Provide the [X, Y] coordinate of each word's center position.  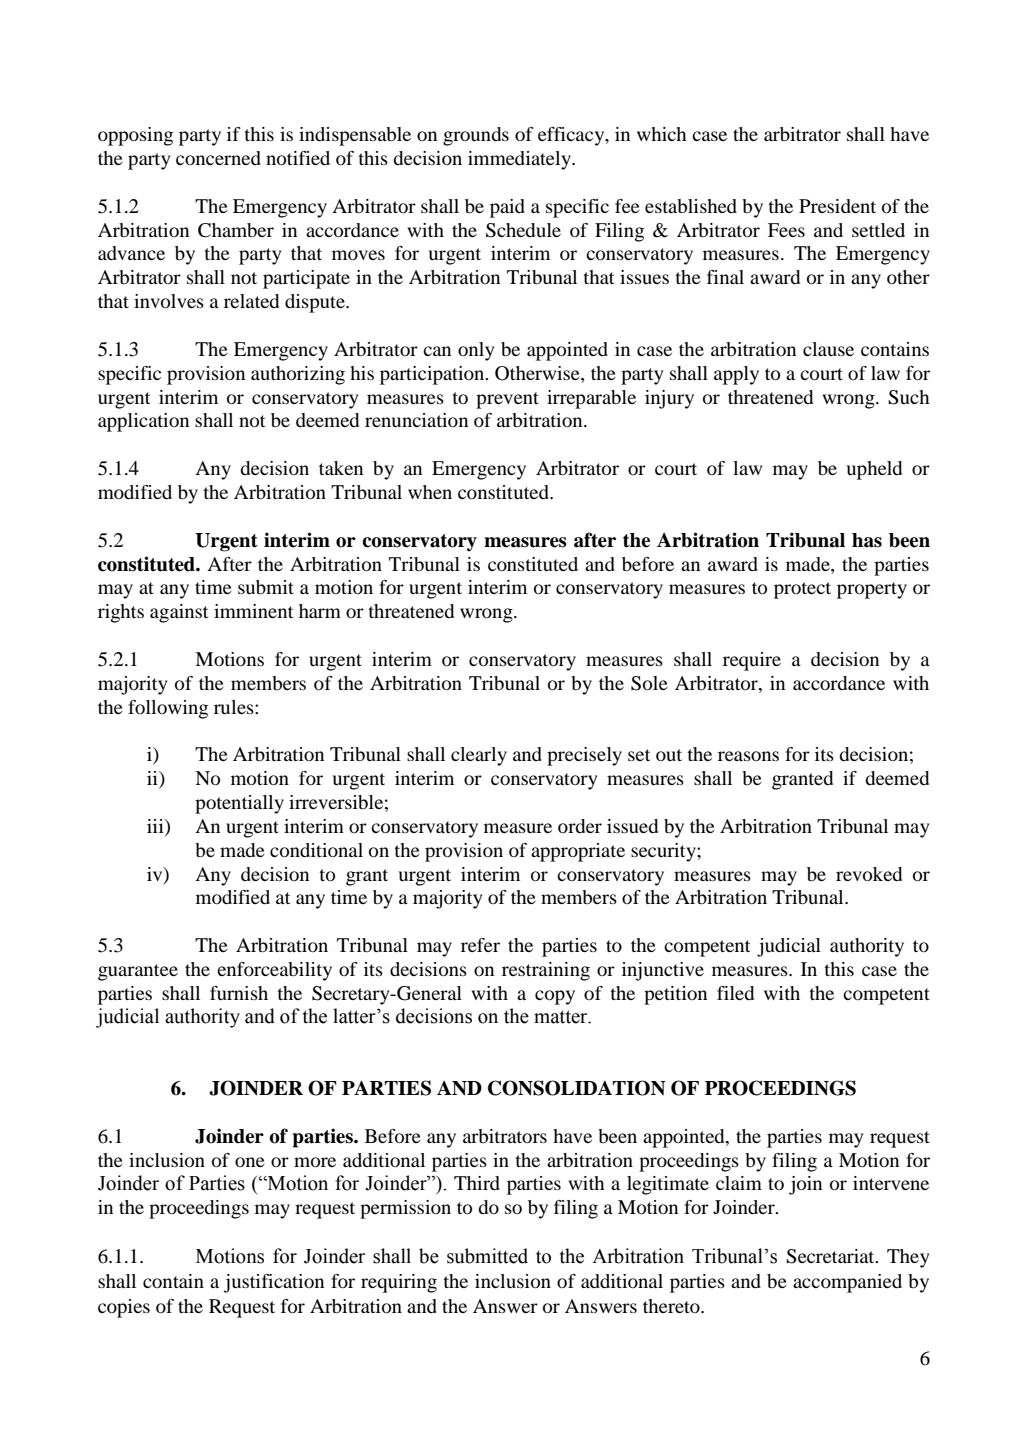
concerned [218, 158]
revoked [869, 874]
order [580, 826]
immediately [520, 160]
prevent [507, 400]
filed [735, 993]
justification [274, 1283]
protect [802, 590]
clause [828, 349]
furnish [239, 993]
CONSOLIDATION [577, 1088]
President [837, 206]
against [179, 613]
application [143, 422]
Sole [649, 683]
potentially [239, 804]
